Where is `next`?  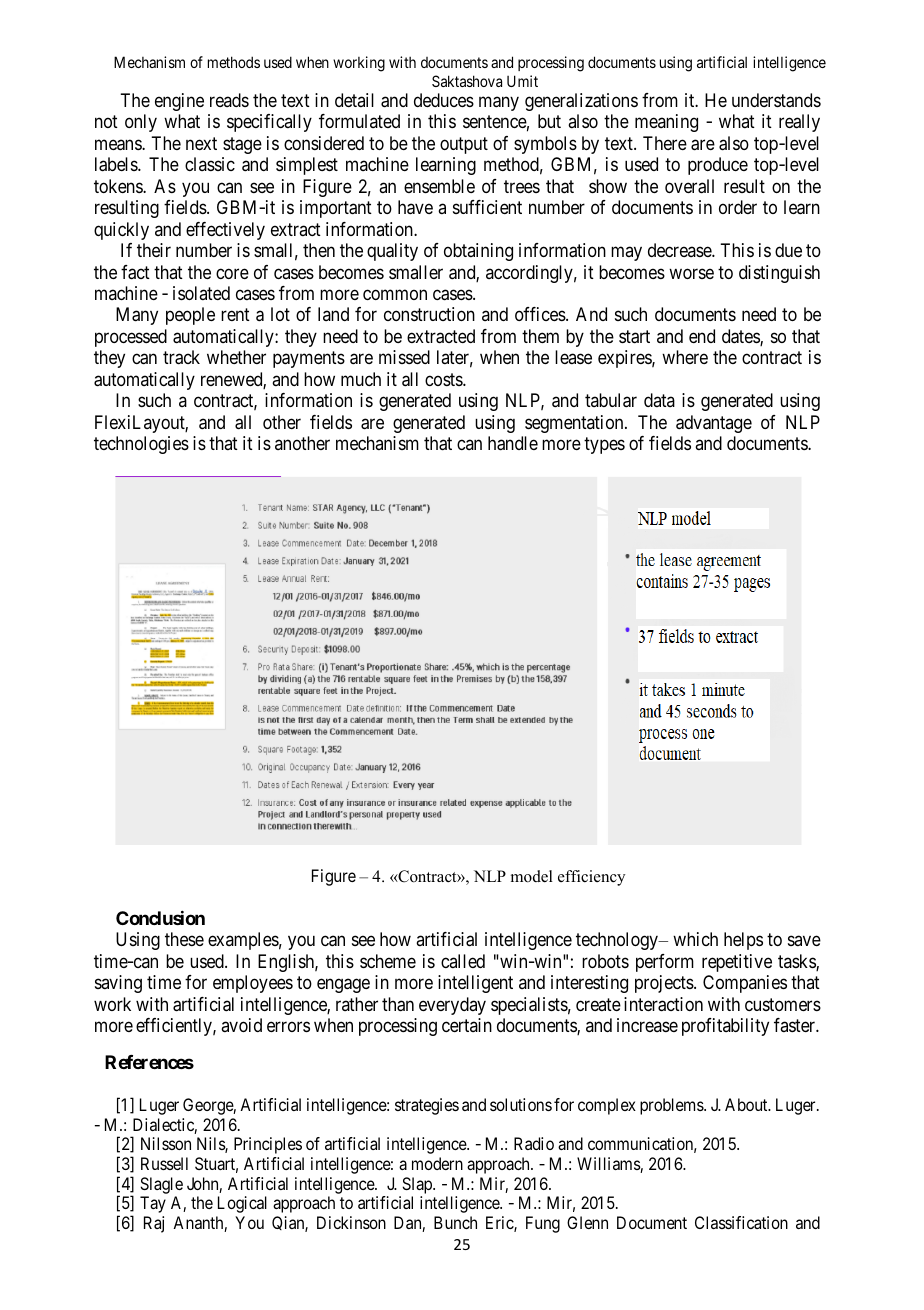
next is located at coordinates (201, 143).
